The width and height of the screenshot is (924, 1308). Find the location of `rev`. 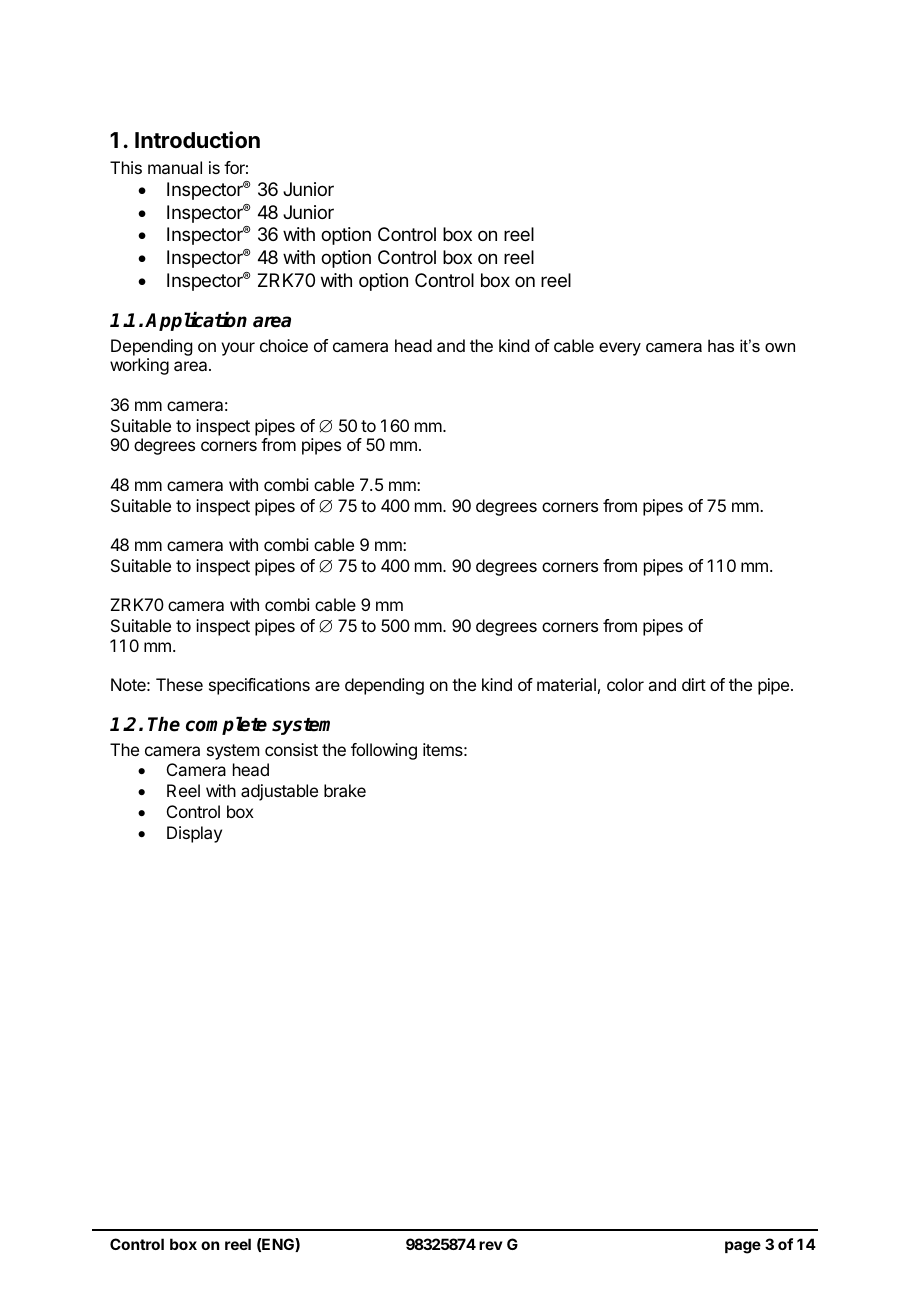

rev is located at coordinates (491, 1245).
